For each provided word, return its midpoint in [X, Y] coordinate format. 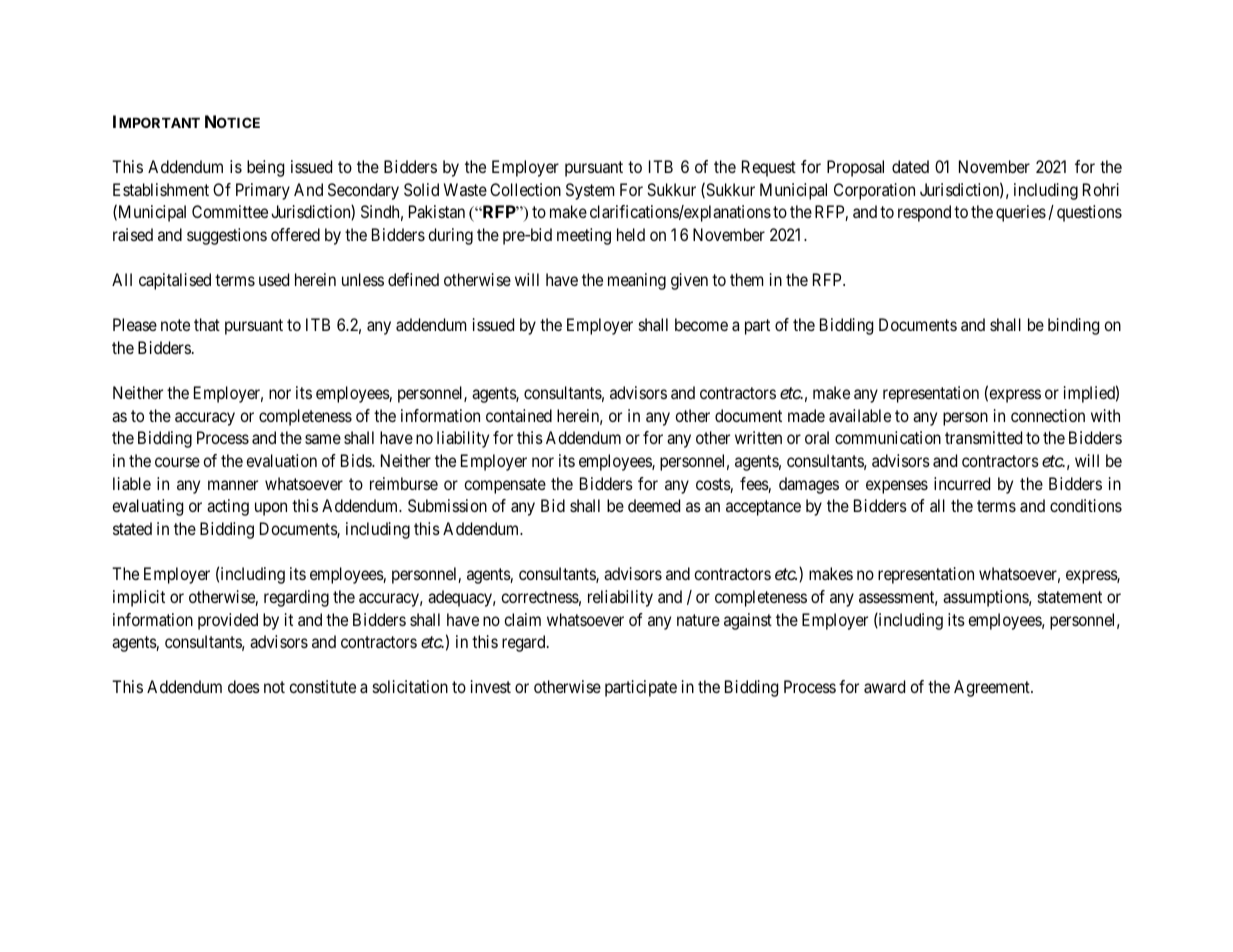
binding [1073, 326]
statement [1070, 597]
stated [132, 528]
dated [910, 166]
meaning [637, 281]
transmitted [983, 437]
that [207, 324]
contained [519, 415]
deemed [654, 505]
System [590, 191]
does [244, 686]
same [323, 439]
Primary [263, 191]
